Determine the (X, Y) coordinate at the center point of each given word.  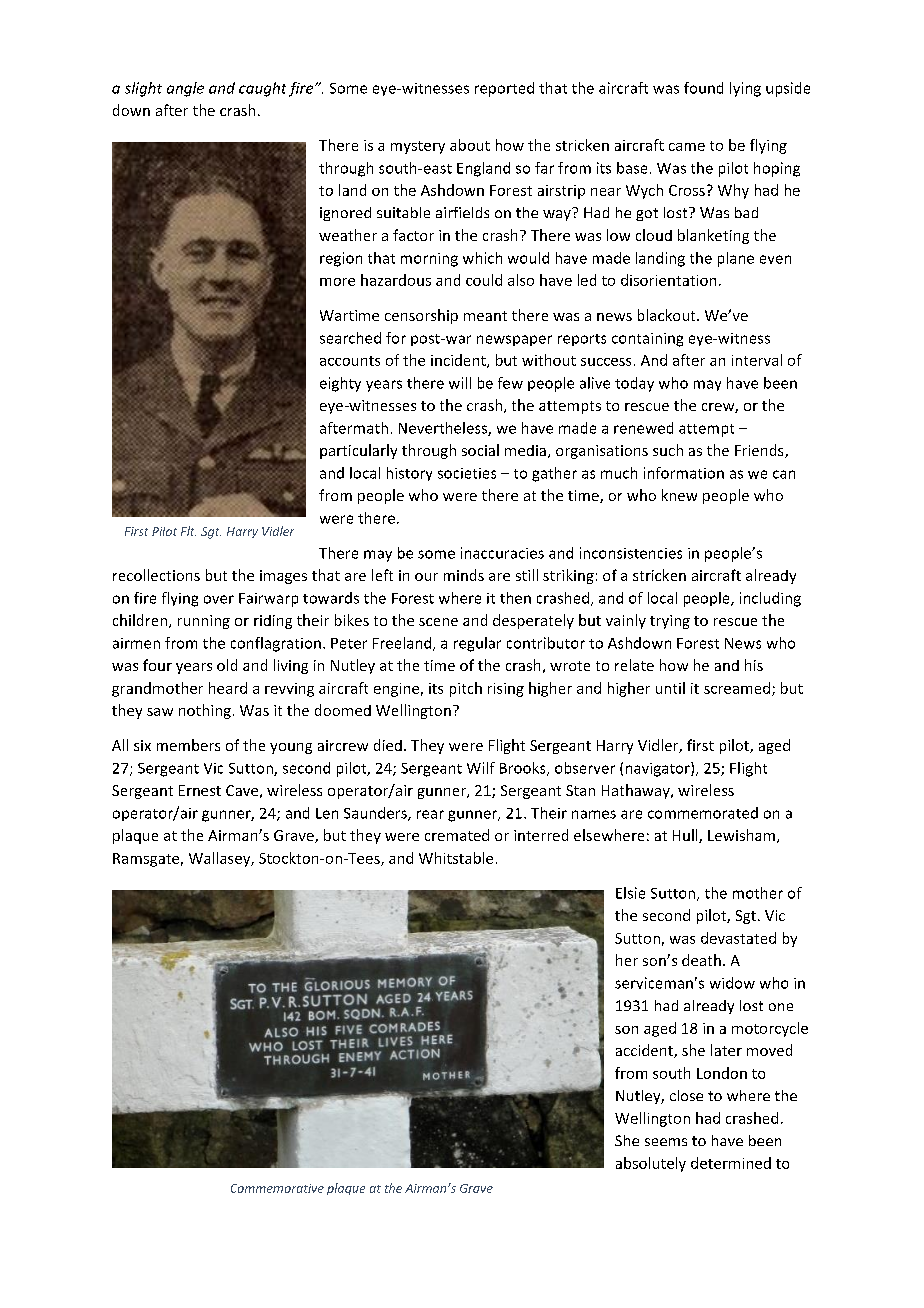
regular (477, 644)
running (204, 622)
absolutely (651, 1164)
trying (670, 622)
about (470, 145)
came (687, 147)
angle (185, 89)
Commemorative (277, 1188)
